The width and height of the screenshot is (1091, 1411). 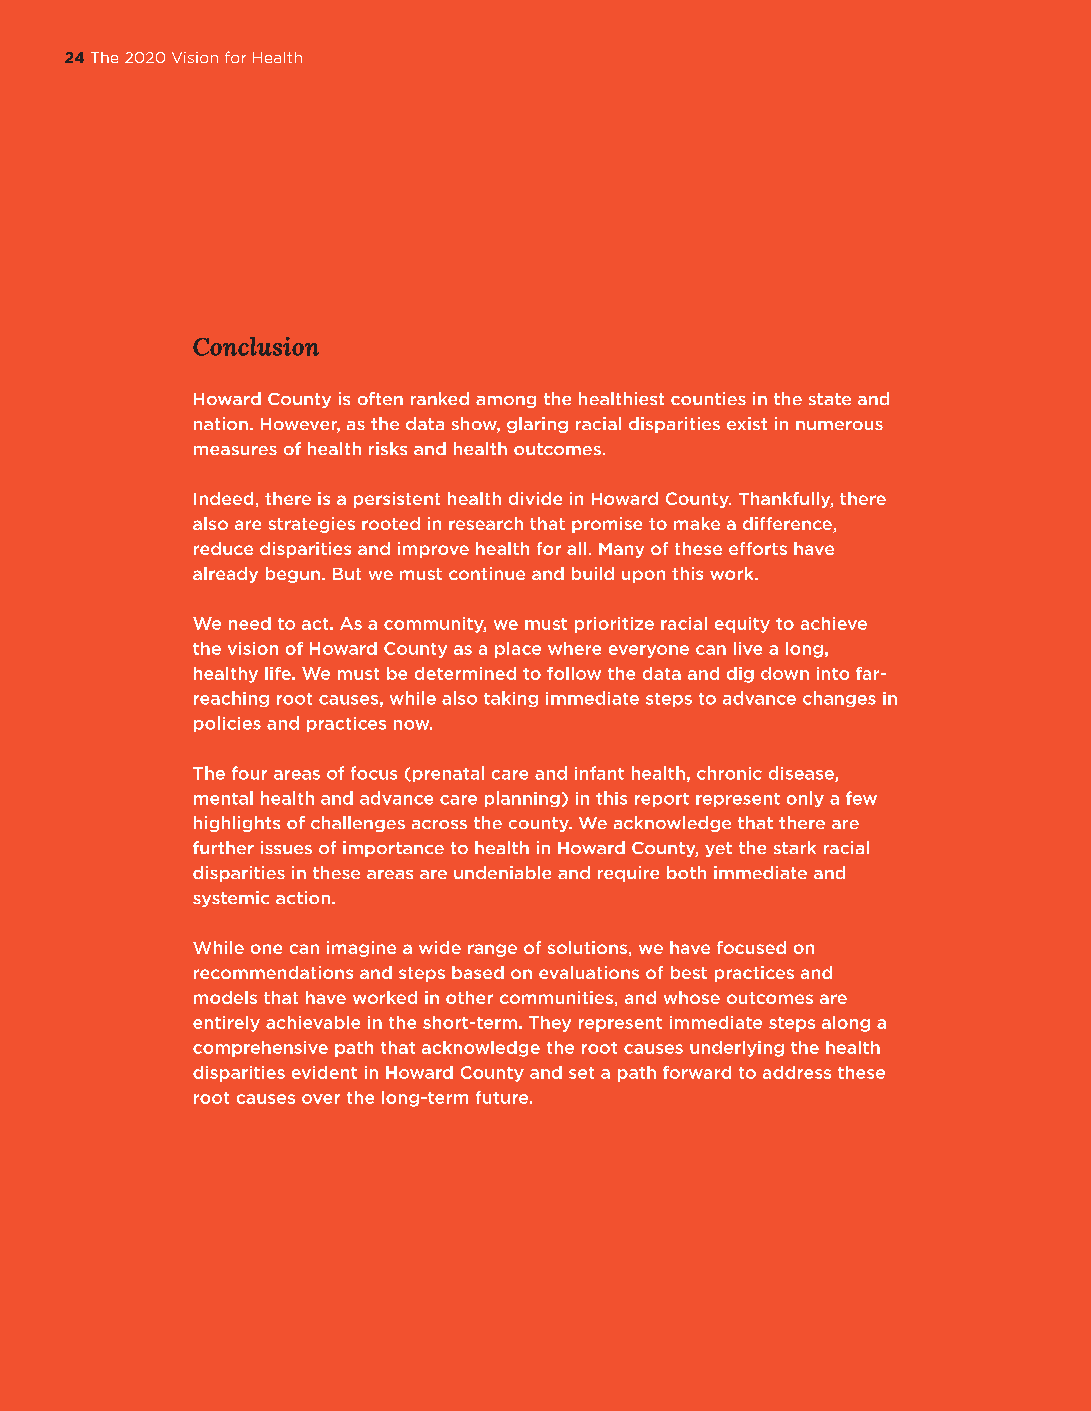 I want to click on equity, so click(x=742, y=625).
